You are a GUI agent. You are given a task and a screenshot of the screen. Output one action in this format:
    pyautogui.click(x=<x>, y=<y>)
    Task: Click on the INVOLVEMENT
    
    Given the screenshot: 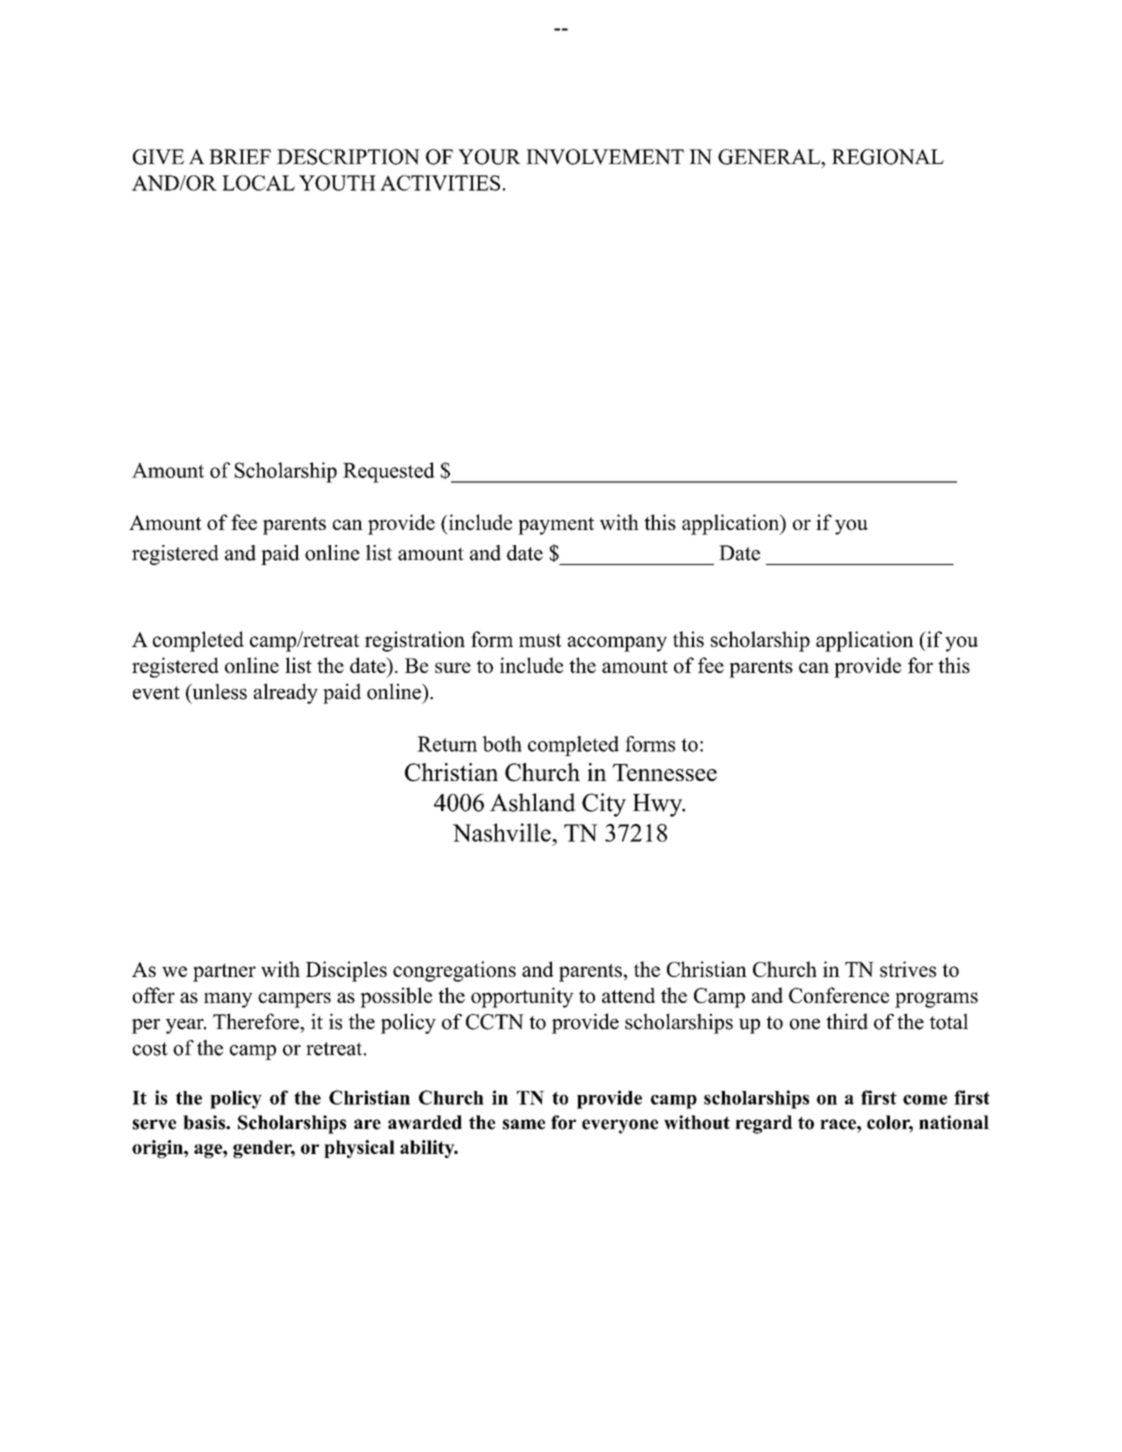 What is the action you would take?
    pyautogui.click(x=605, y=157)
